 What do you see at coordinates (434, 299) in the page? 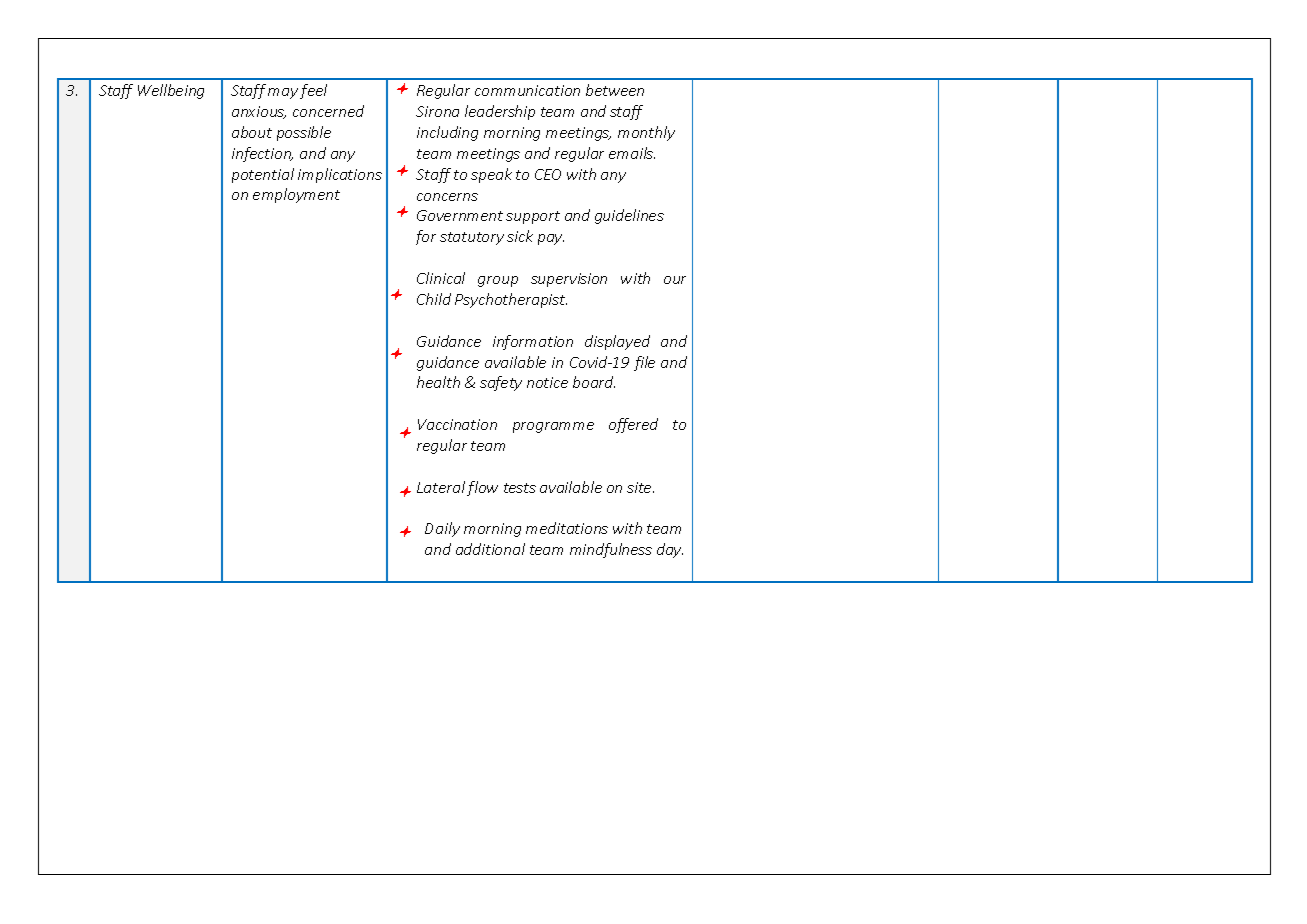
I see `Child` at bounding box center [434, 299].
